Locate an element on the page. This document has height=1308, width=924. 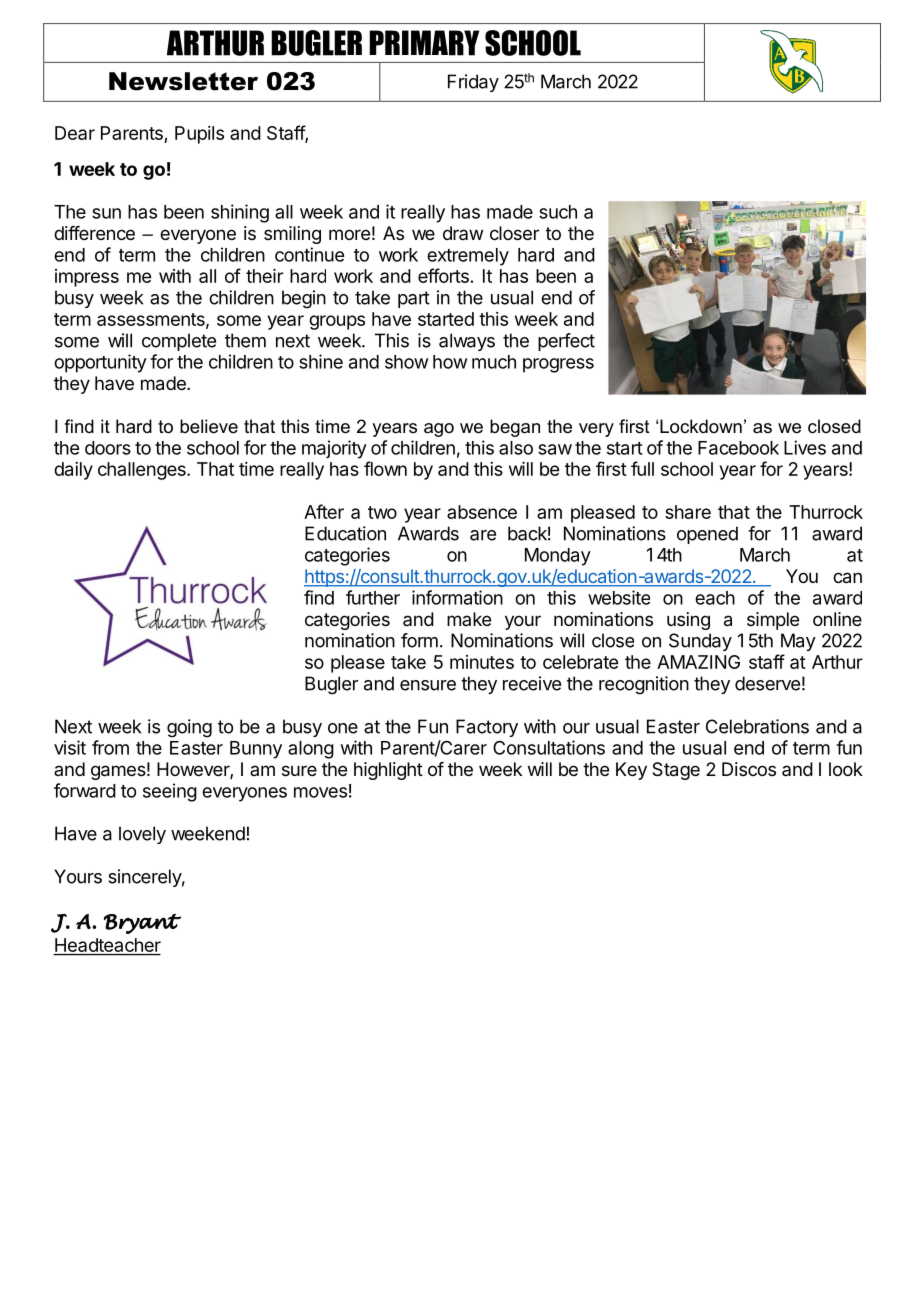
such is located at coordinates (558, 212).
